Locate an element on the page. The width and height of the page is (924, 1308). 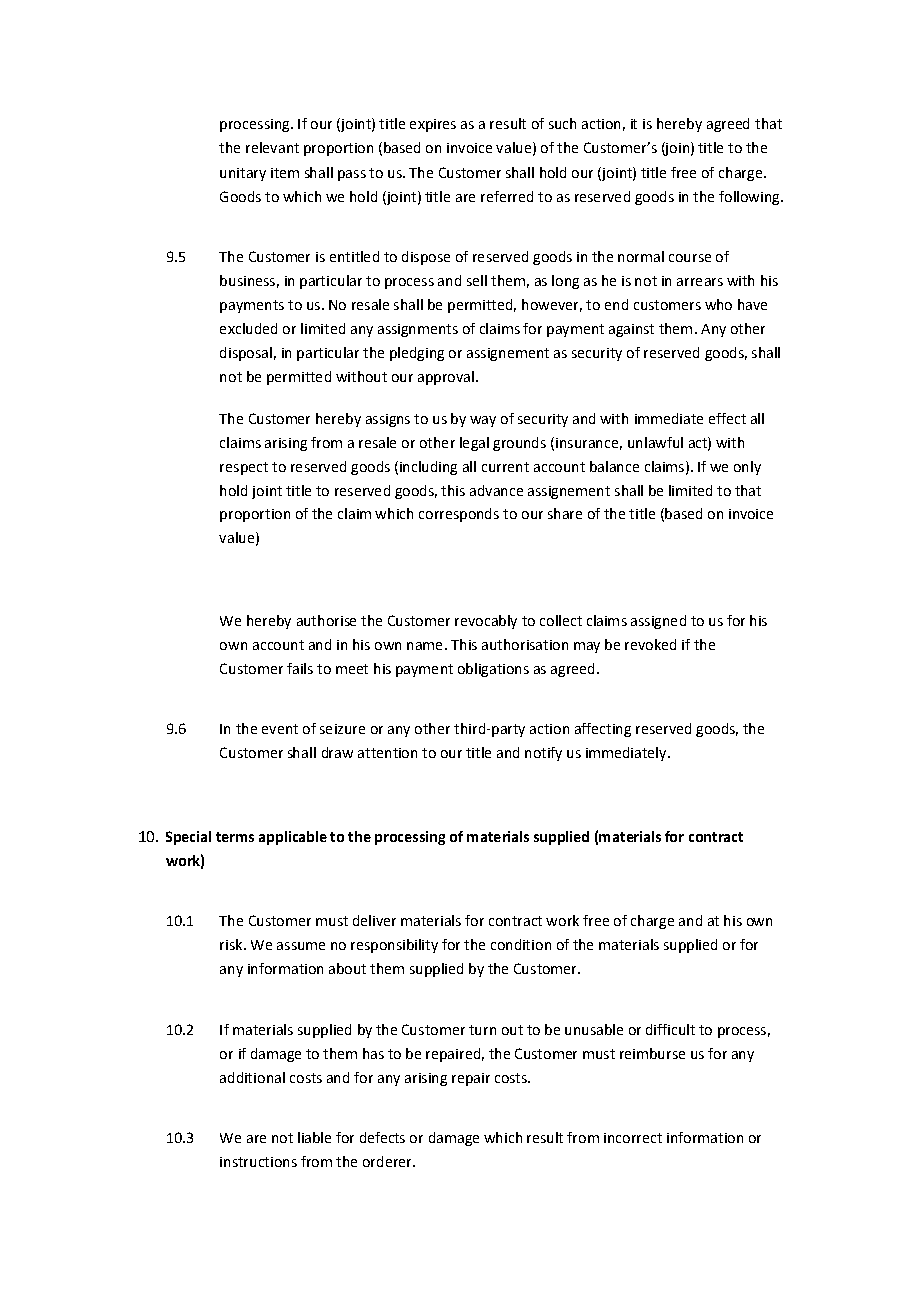
following is located at coordinates (750, 198).
